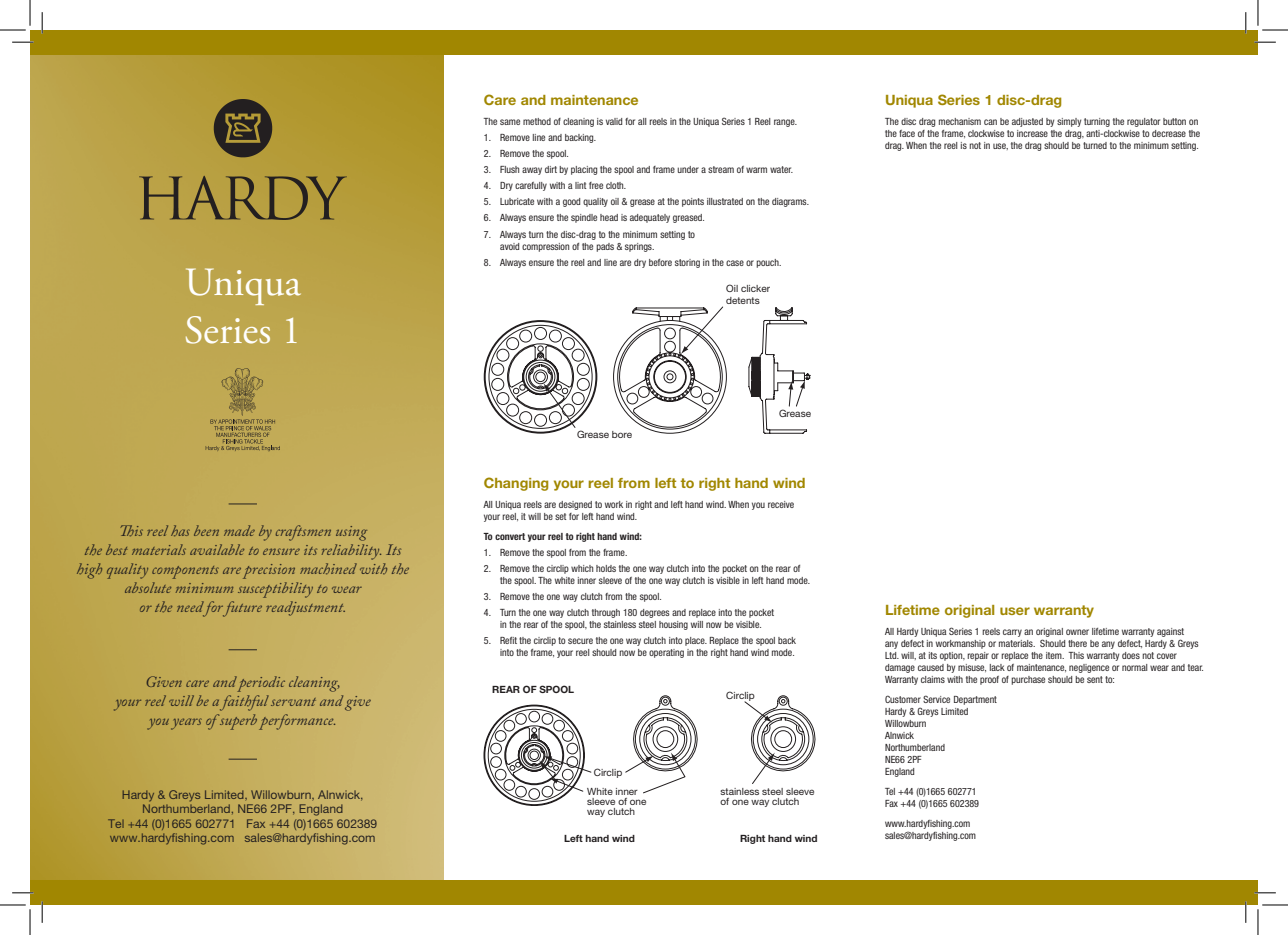 This screenshot has width=1288, height=935. Describe the element at coordinates (206, 530) in the screenshot. I see `been` at that location.
